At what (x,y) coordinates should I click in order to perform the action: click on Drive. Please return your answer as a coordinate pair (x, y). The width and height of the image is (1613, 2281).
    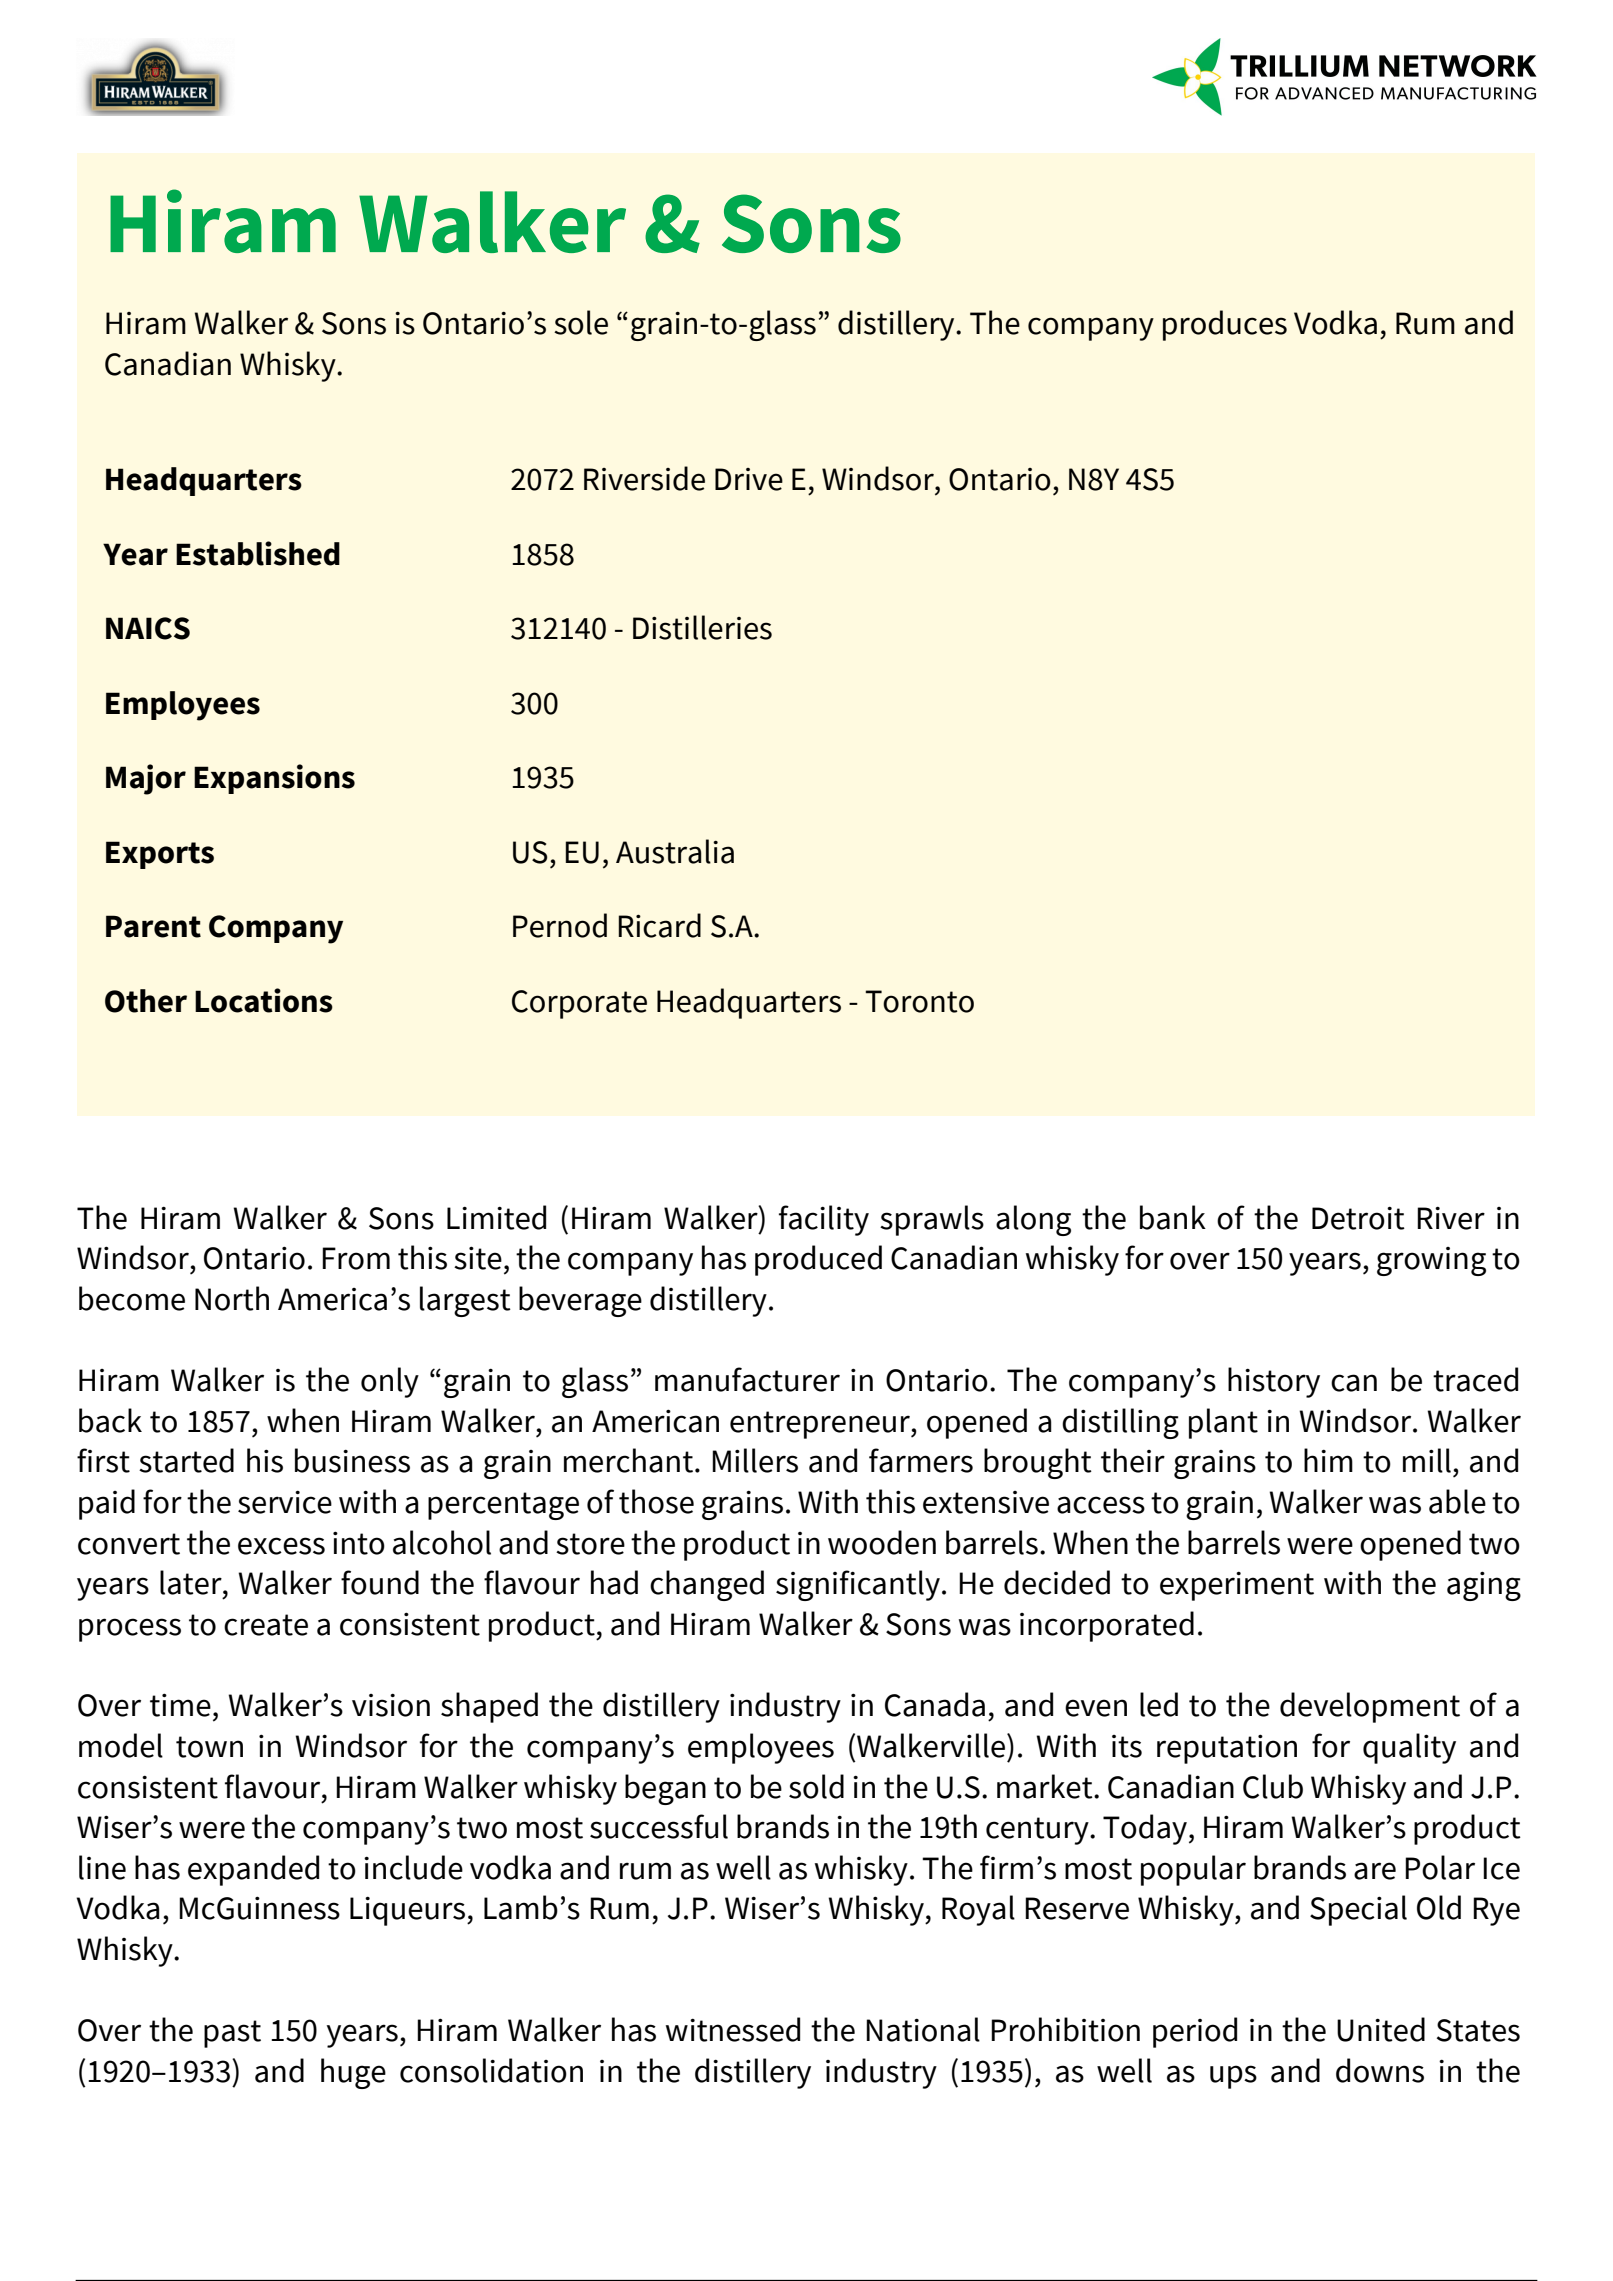
    Looking at the image, I should click on (749, 479).
